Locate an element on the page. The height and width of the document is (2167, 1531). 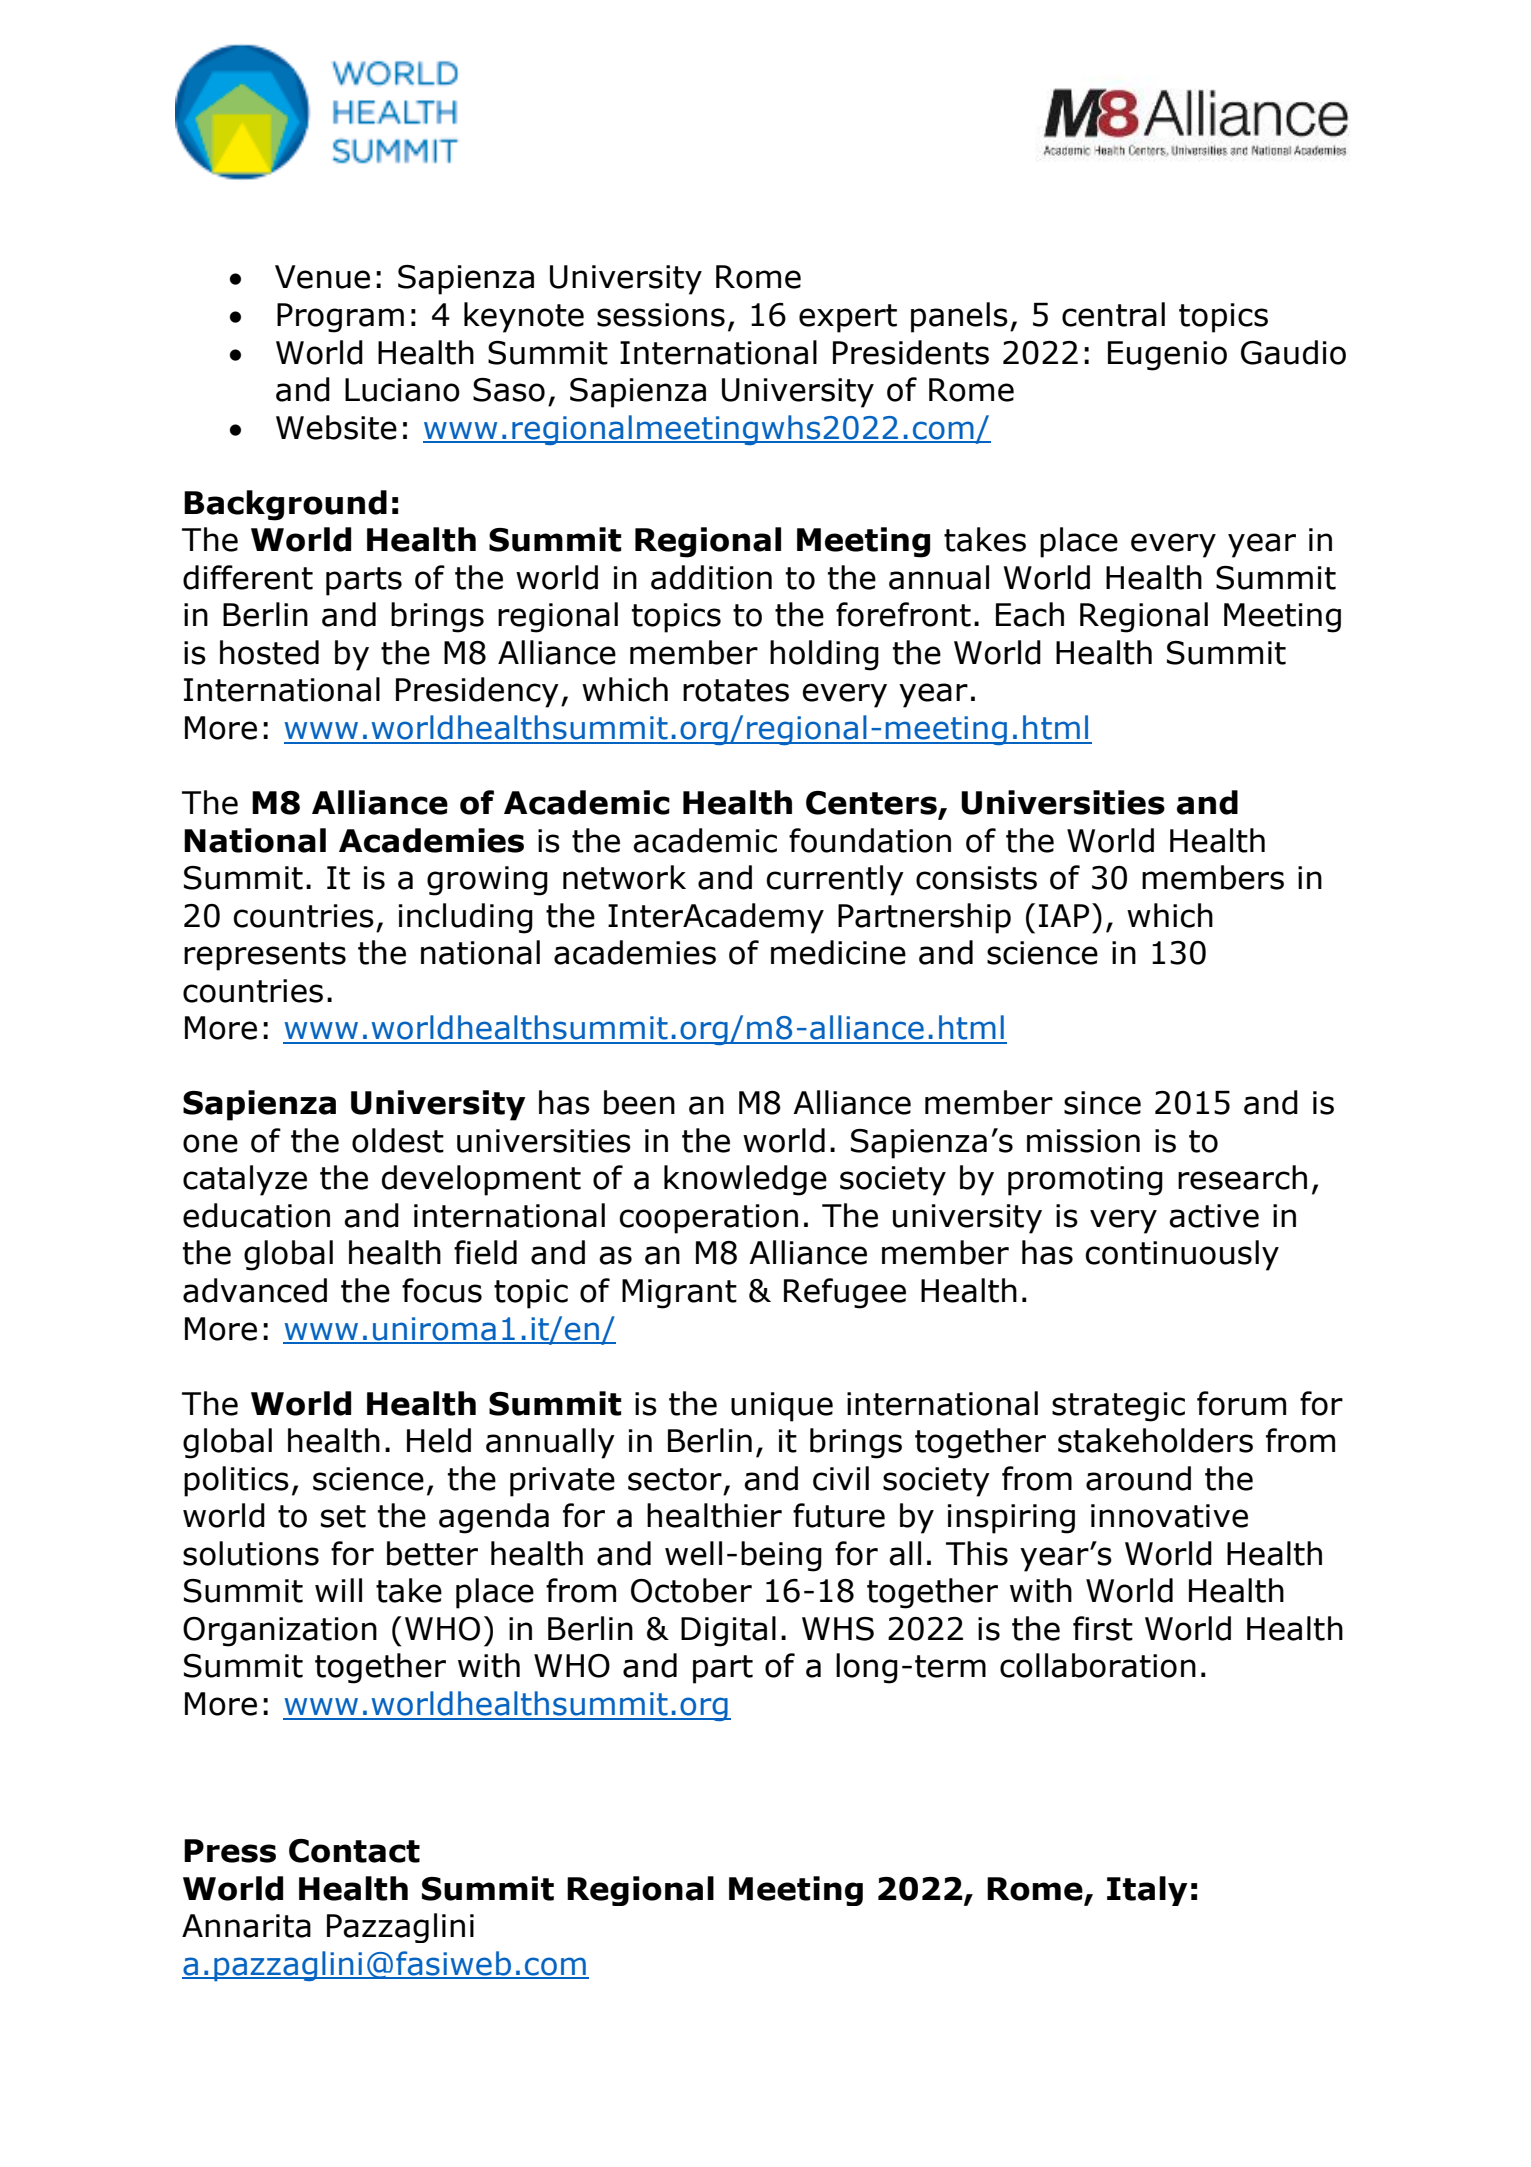
Program is located at coordinates (340, 318).
